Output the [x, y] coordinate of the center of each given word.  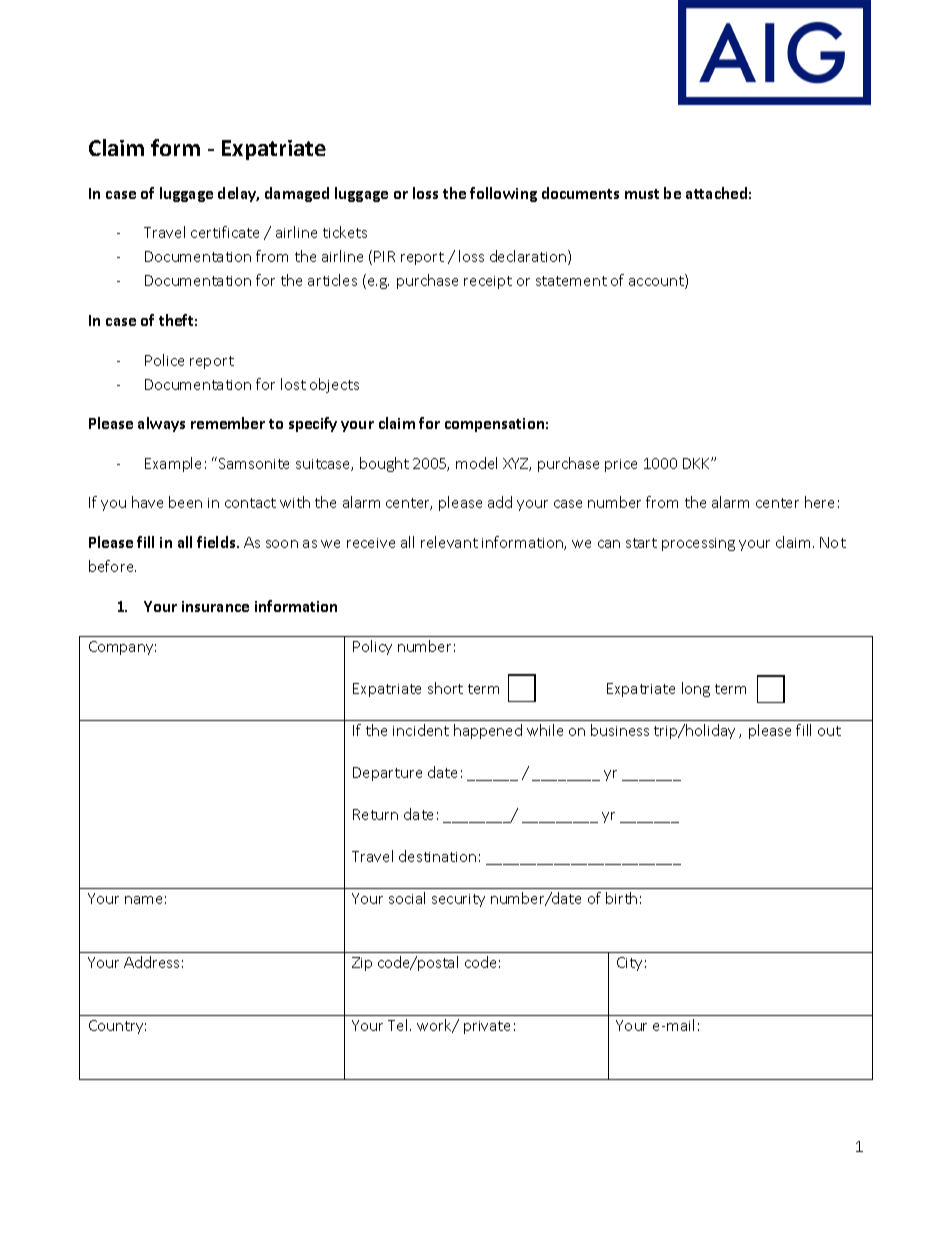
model [476, 463]
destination [437, 856]
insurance [215, 606]
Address [151, 962]
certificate [225, 232]
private [487, 1027]
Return [375, 814]
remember [228, 423]
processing [698, 544]
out [829, 731]
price [621, 465]
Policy [372, 647]
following [503, 194]
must [642, 194]
